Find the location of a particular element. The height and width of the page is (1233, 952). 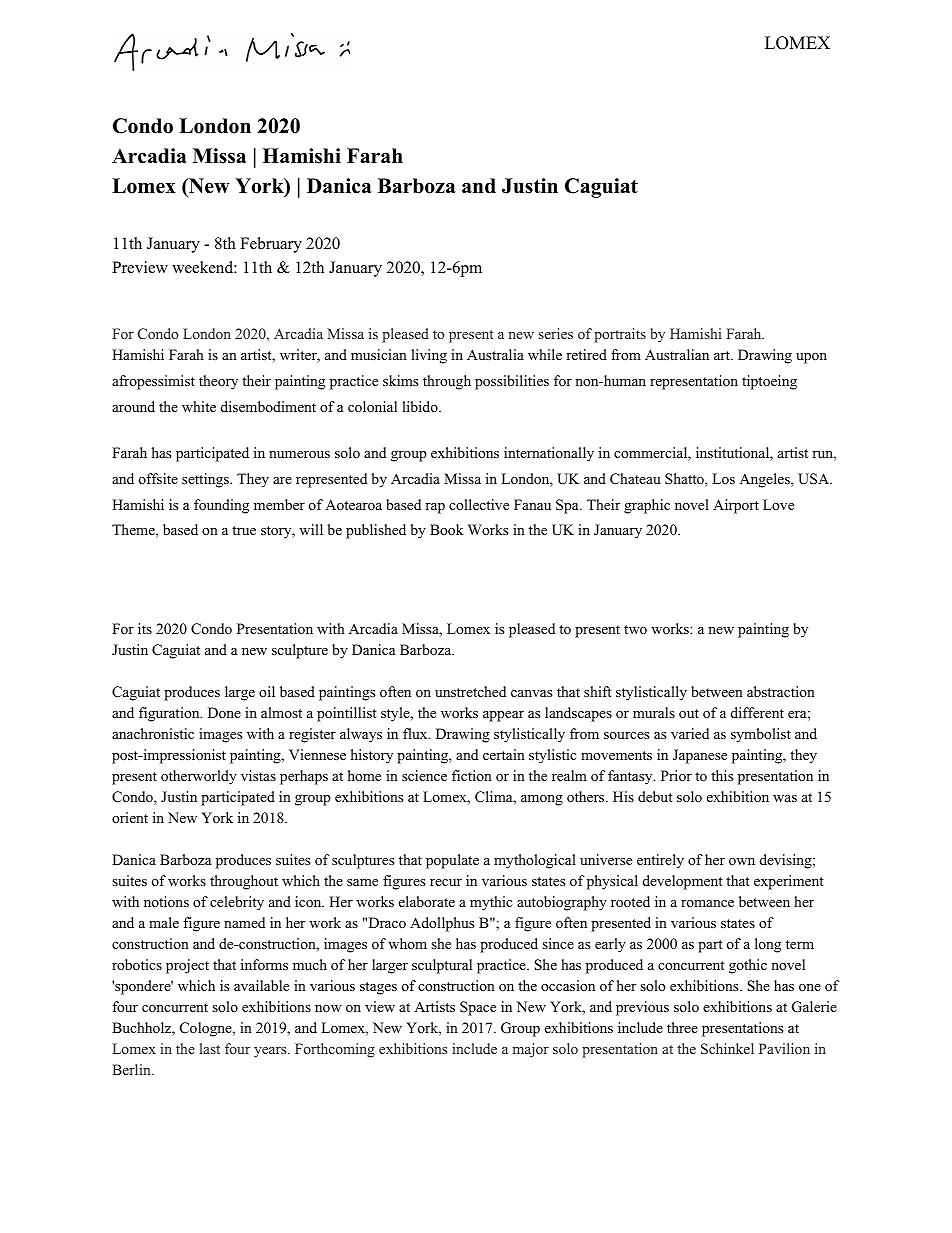

Airport is located at coordinates (736, 506).
